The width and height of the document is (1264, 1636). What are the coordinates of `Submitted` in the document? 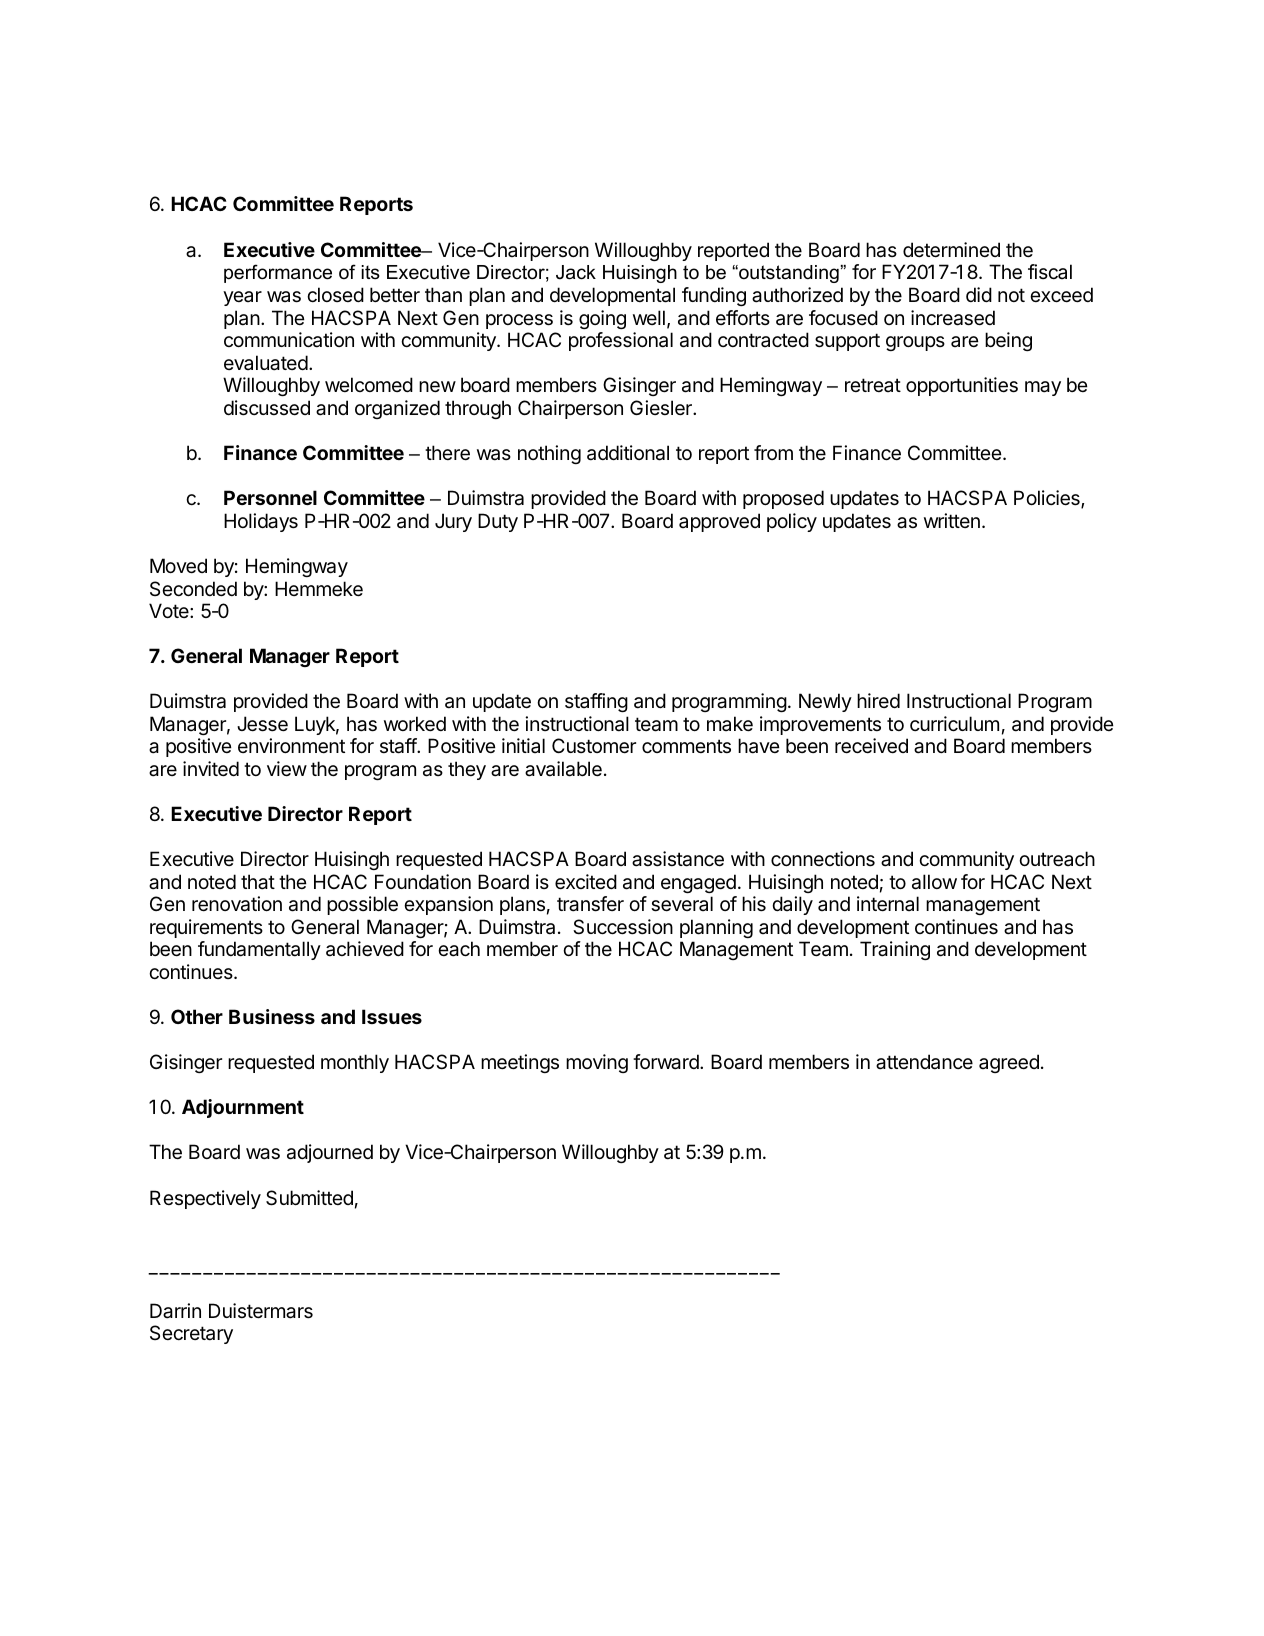 It's located at (309, 1198).
